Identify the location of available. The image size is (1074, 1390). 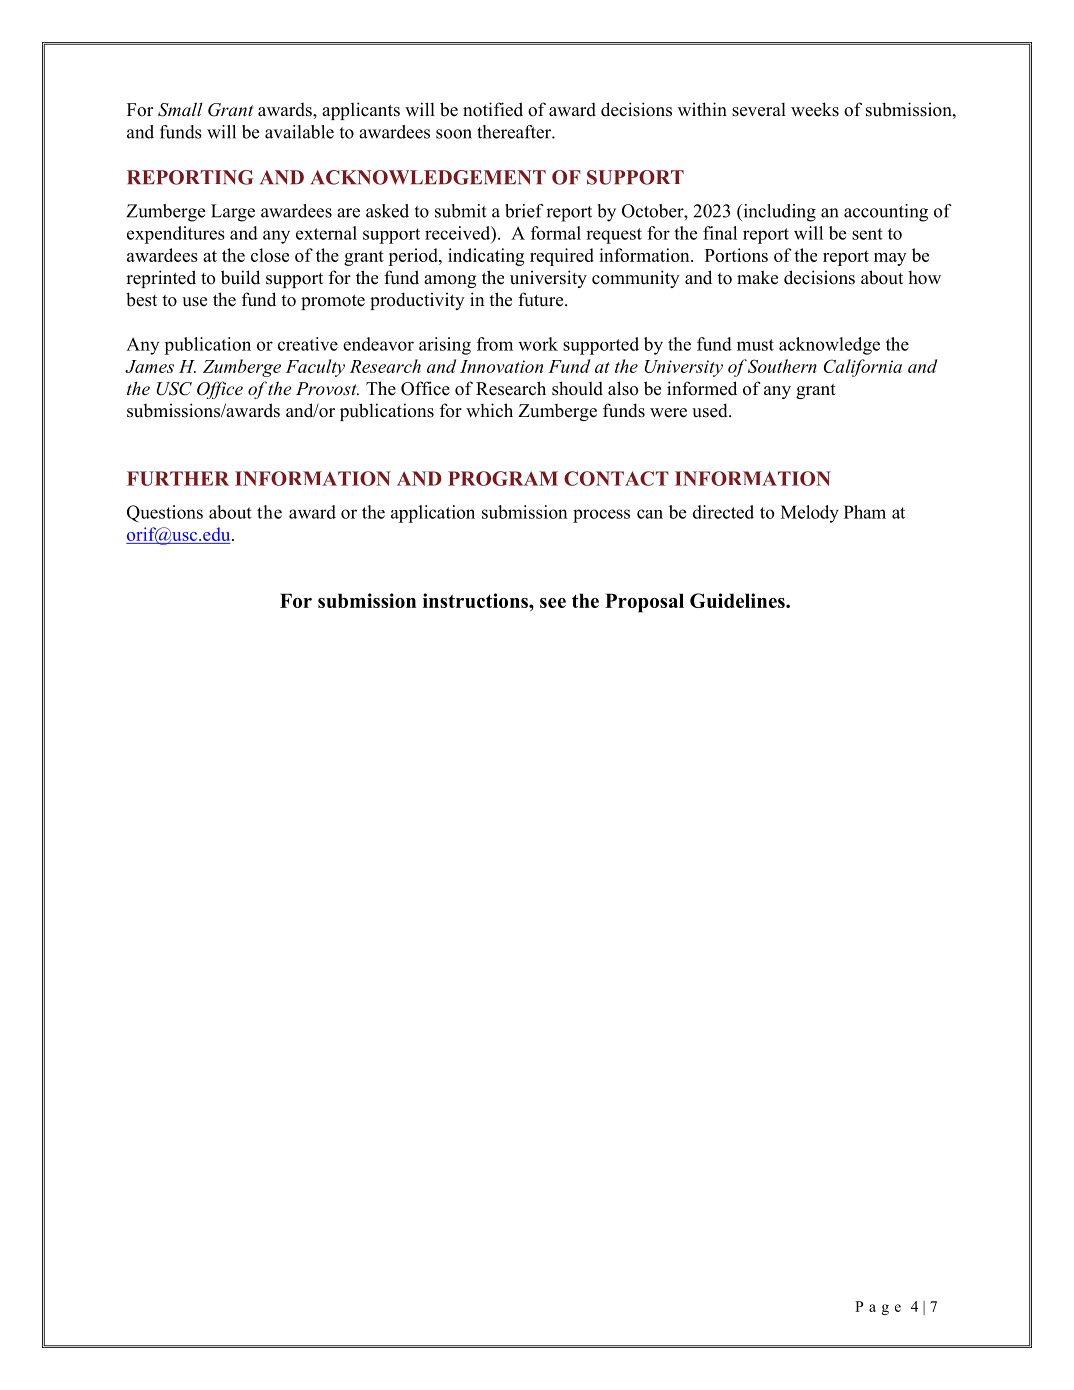
(299, 132).
